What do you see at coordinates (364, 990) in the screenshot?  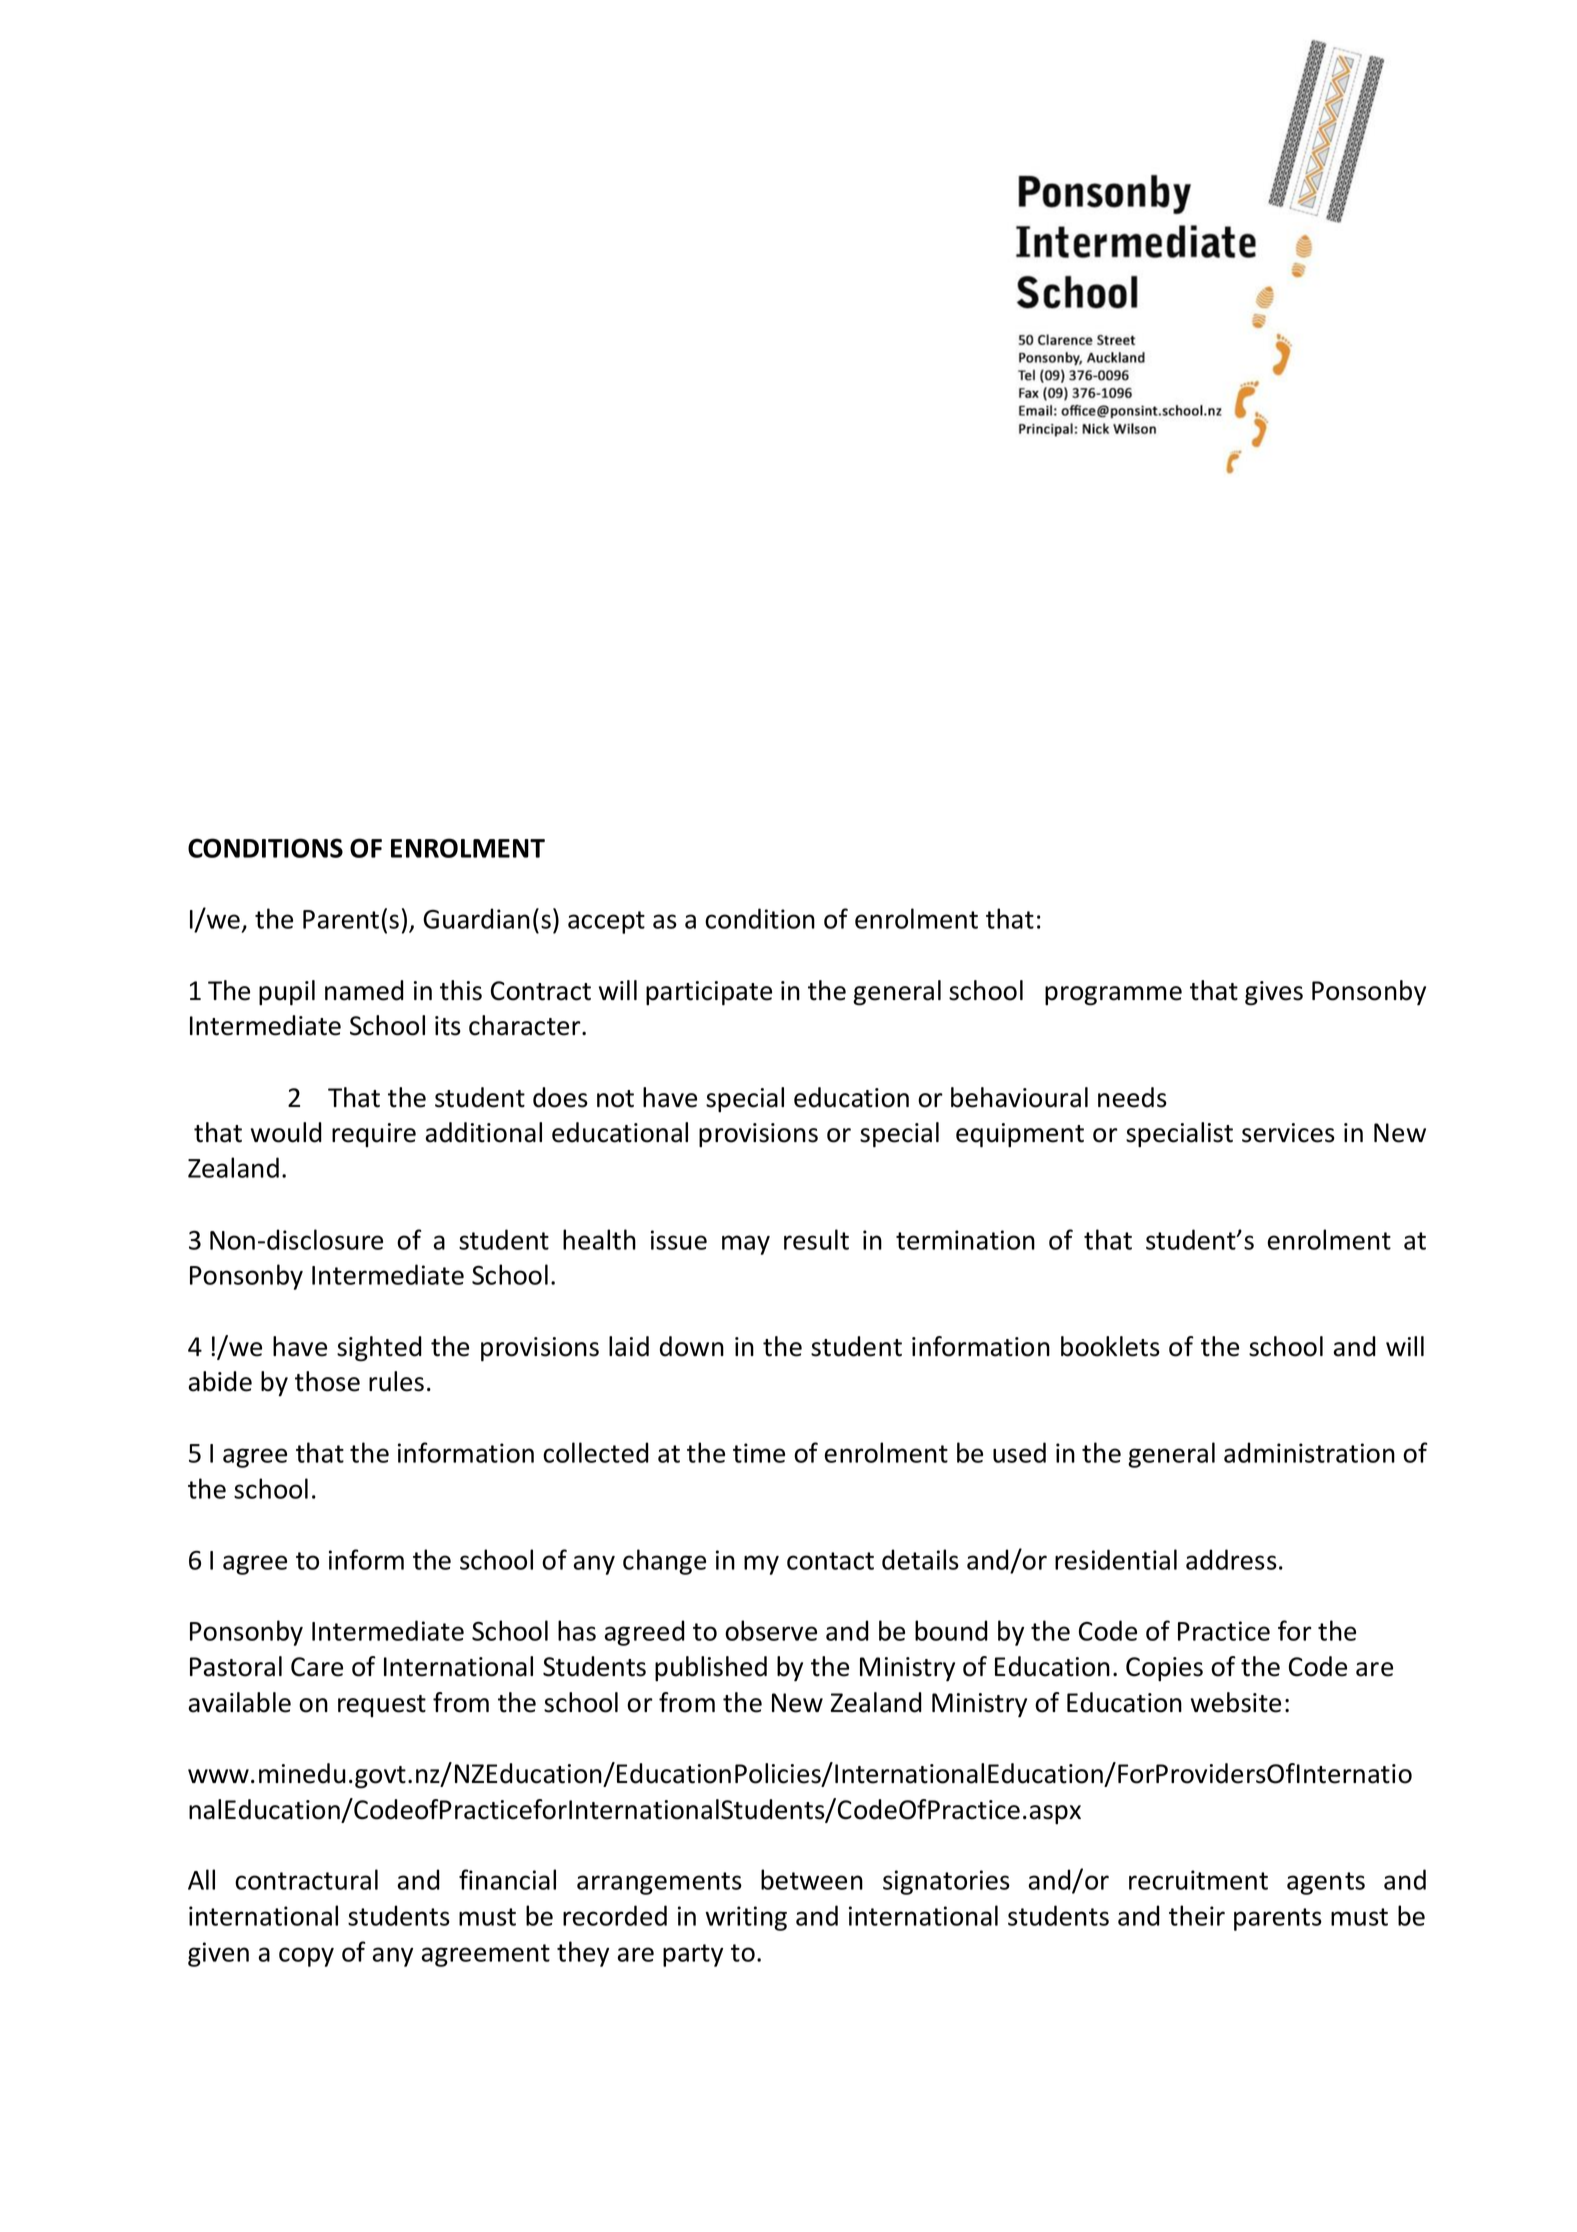 I see `named` at bounding box center [364, 990].
